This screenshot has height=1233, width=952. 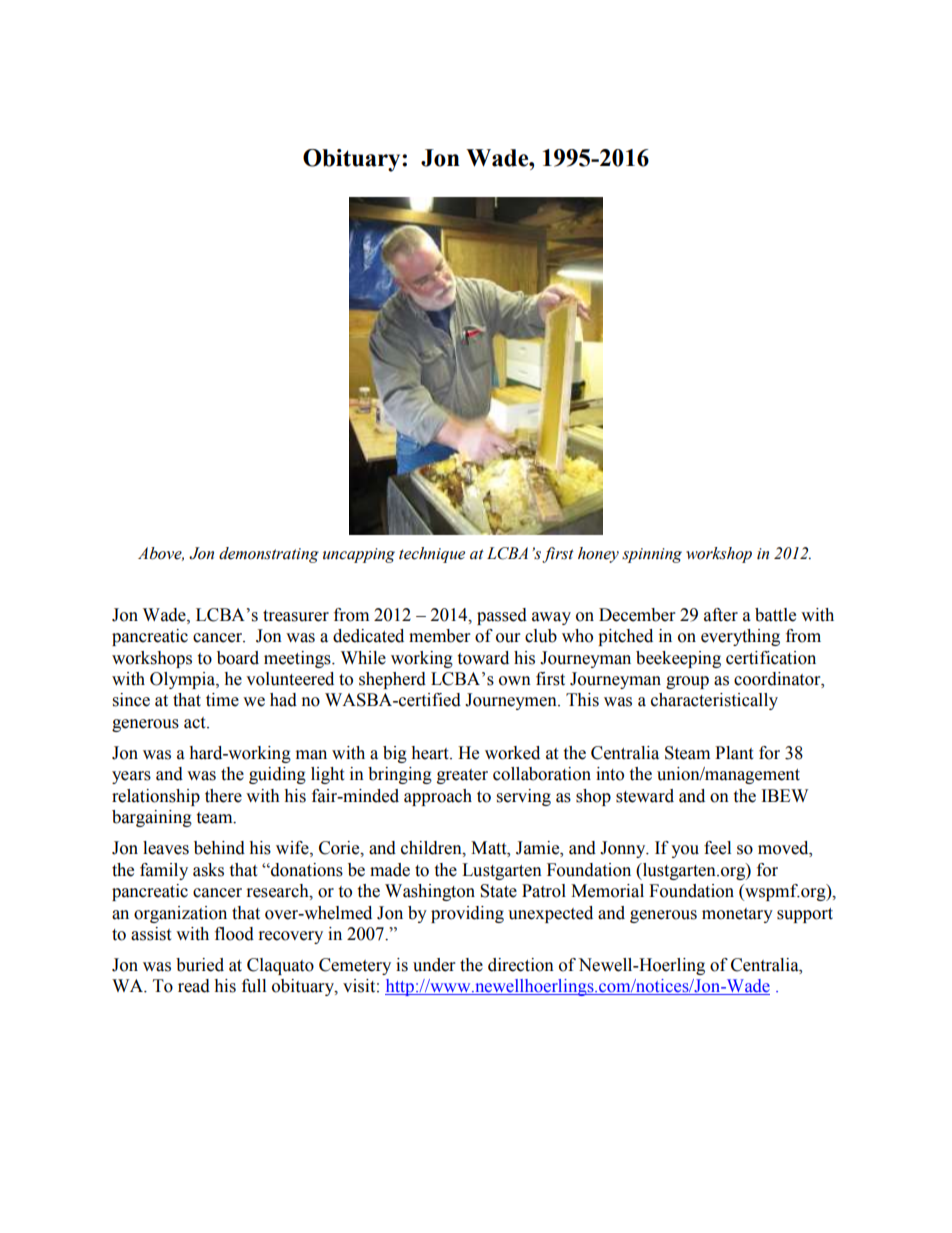 I want to click on technique, so click(x=432, y=555).
